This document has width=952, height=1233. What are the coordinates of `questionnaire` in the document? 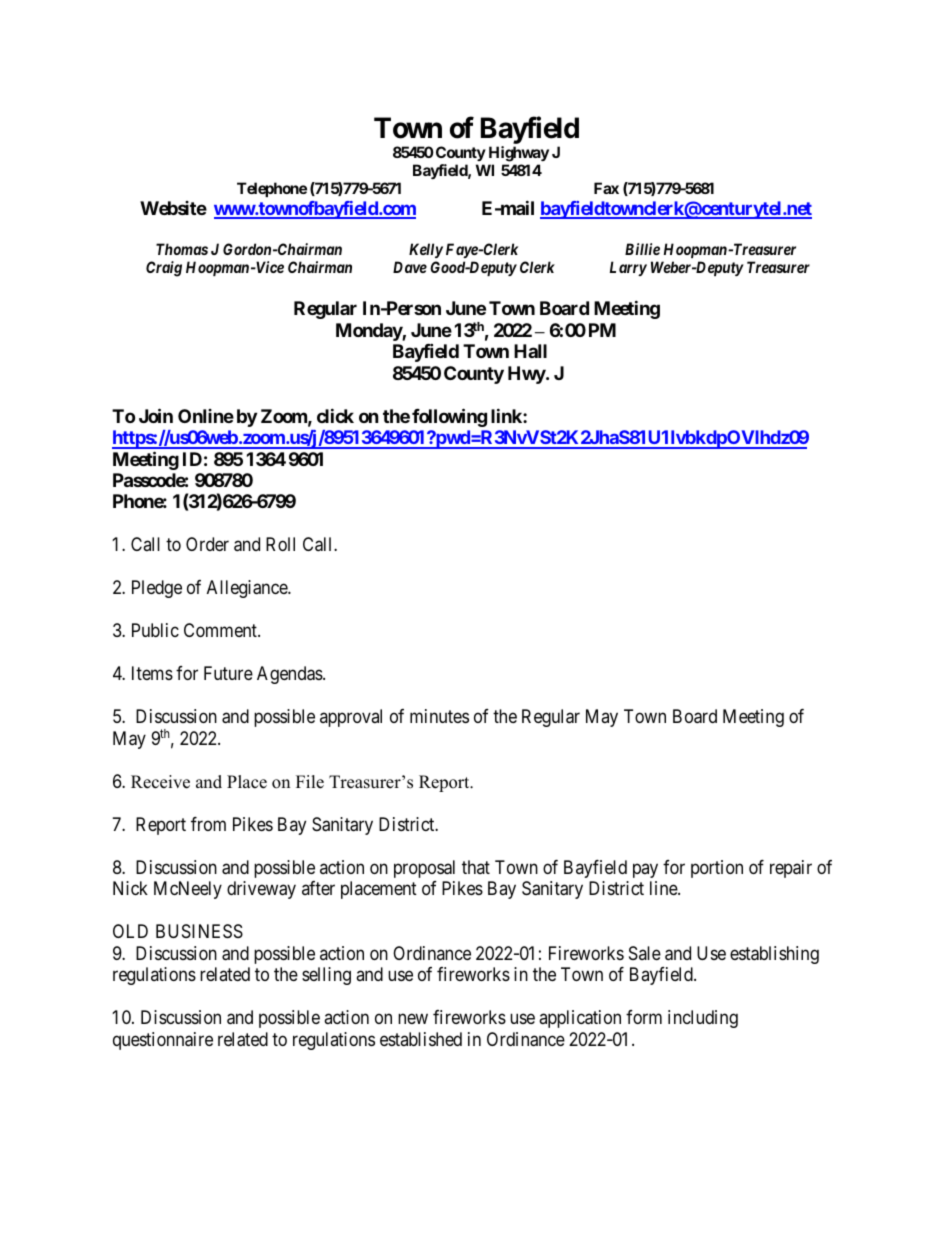 It's located at (163, 1041).
